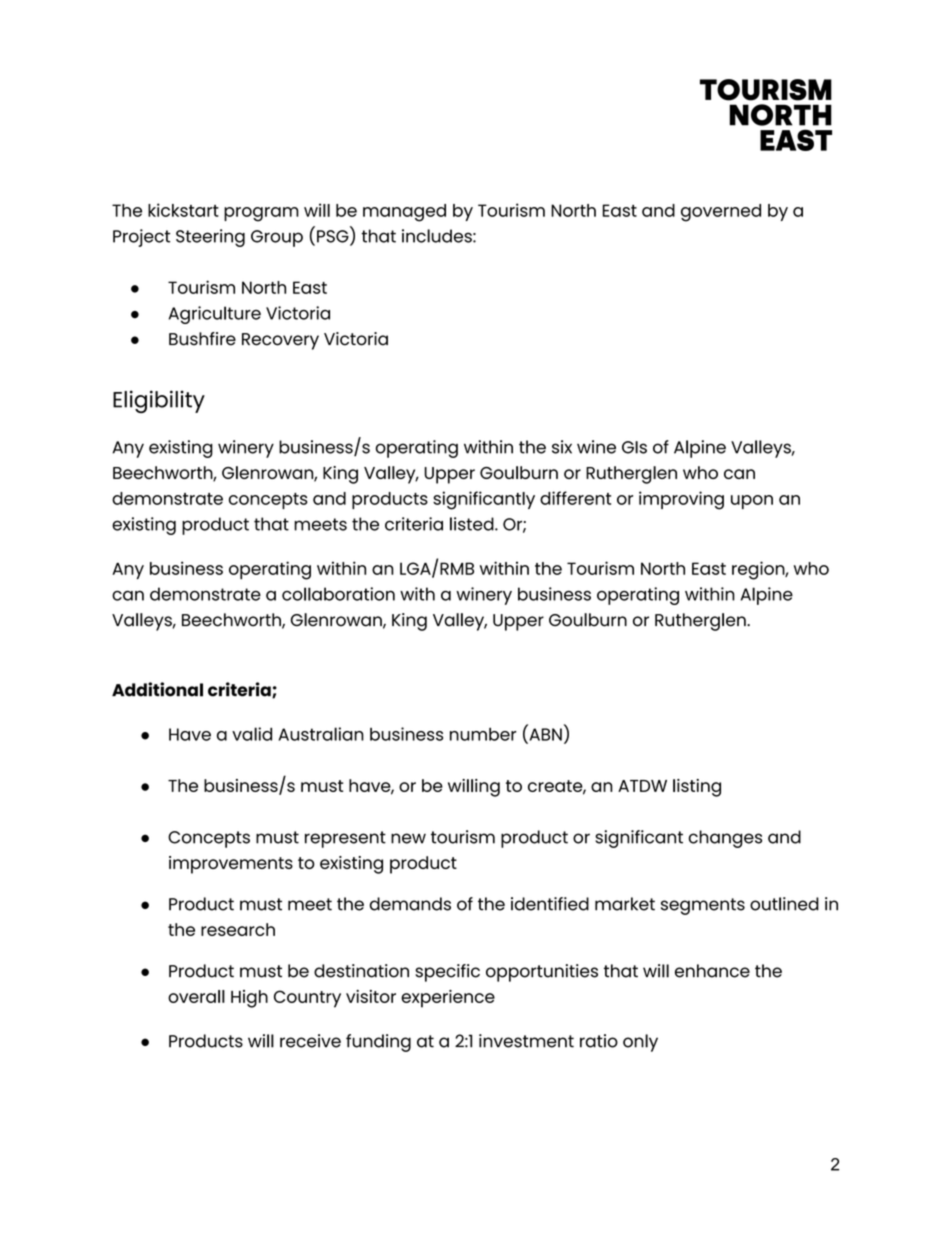 This screenshot has height=1233, width=952. Describe the element at coordinates (681, 500) in the screenshot. I see `improving` at that location.
